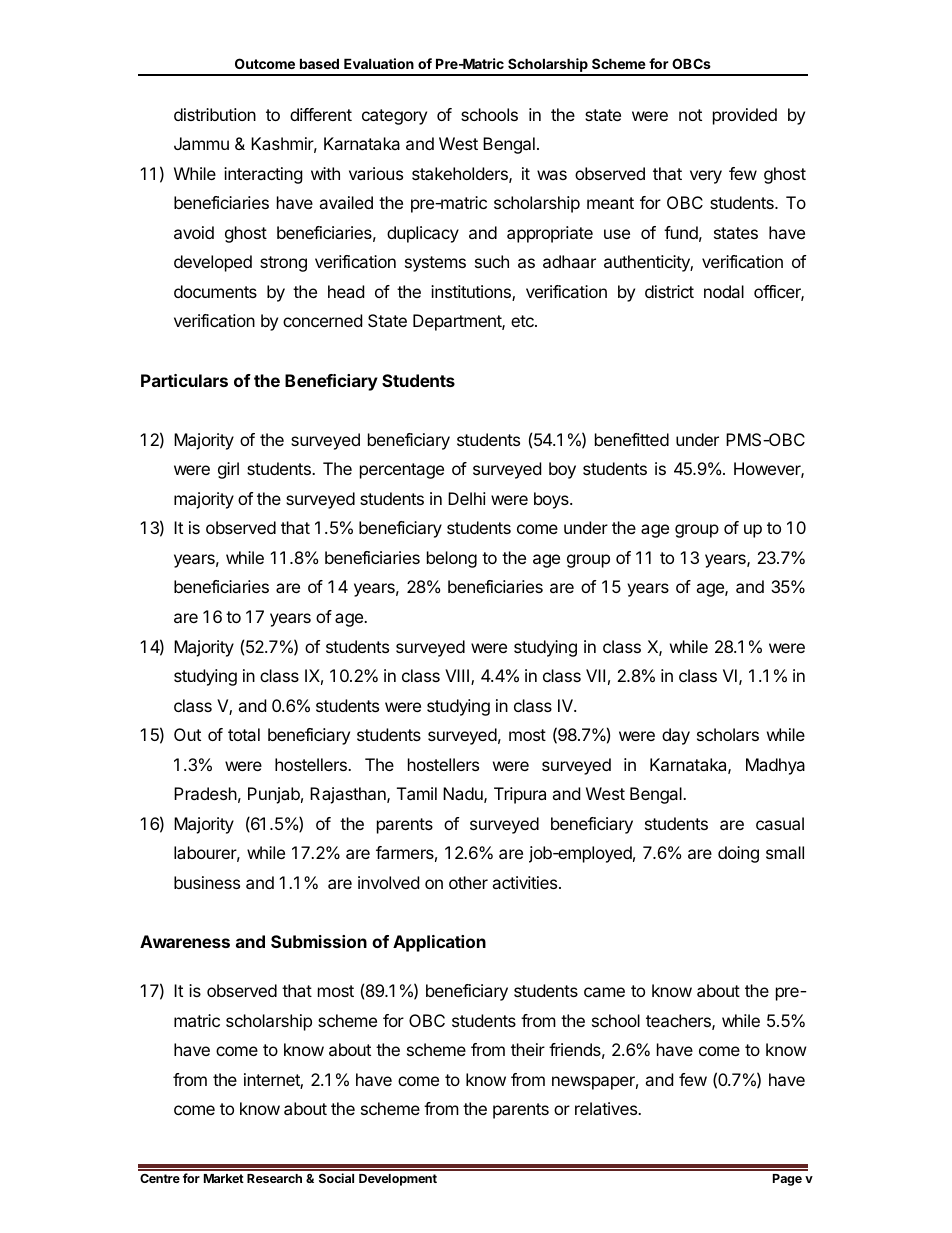 The width and height of the screenshot is (952, 1233). Describe the element at coordinates (472, 293) in the screenshot. I see `institutions` at that location.
